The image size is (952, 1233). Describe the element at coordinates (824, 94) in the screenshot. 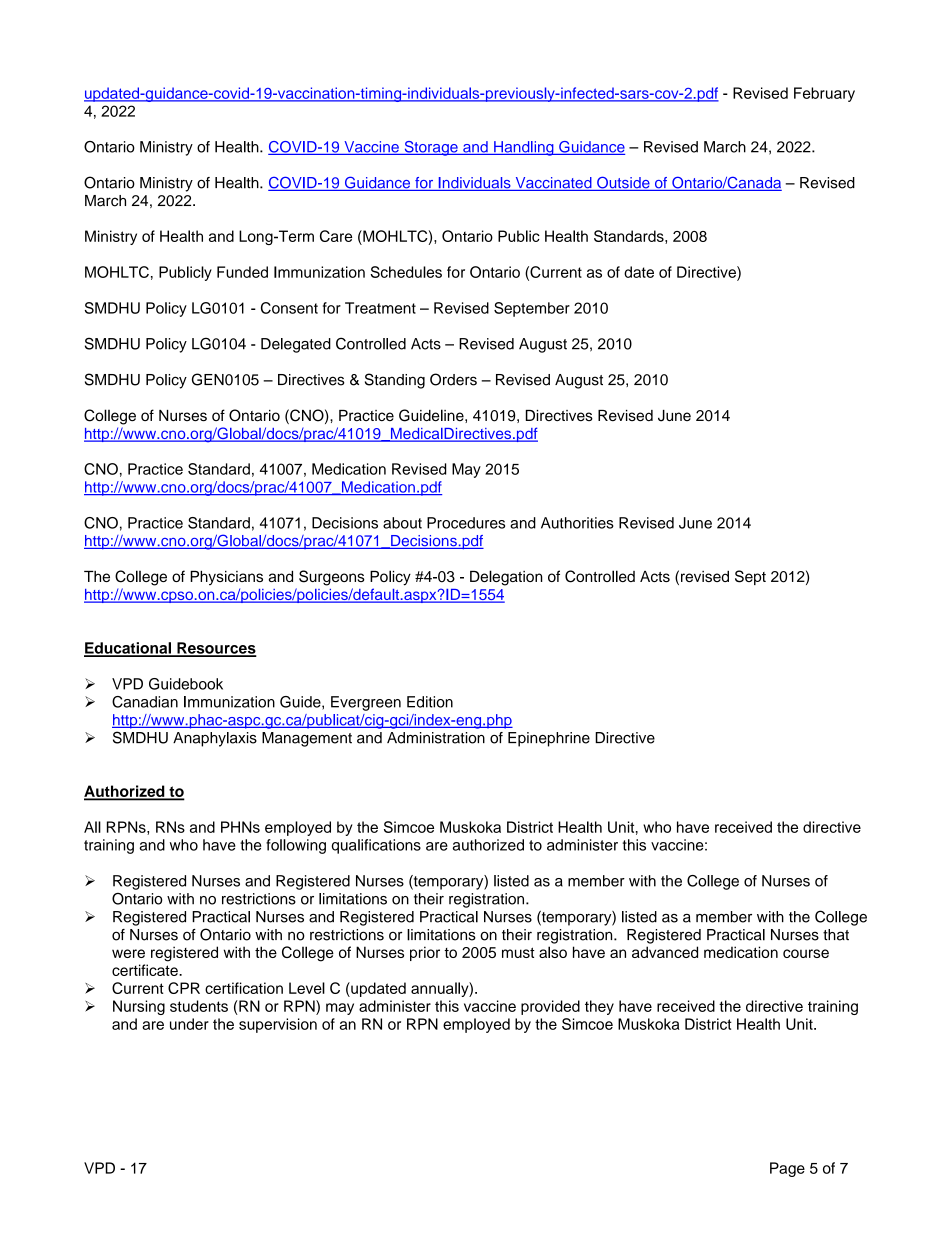

I see `February` at that location.
